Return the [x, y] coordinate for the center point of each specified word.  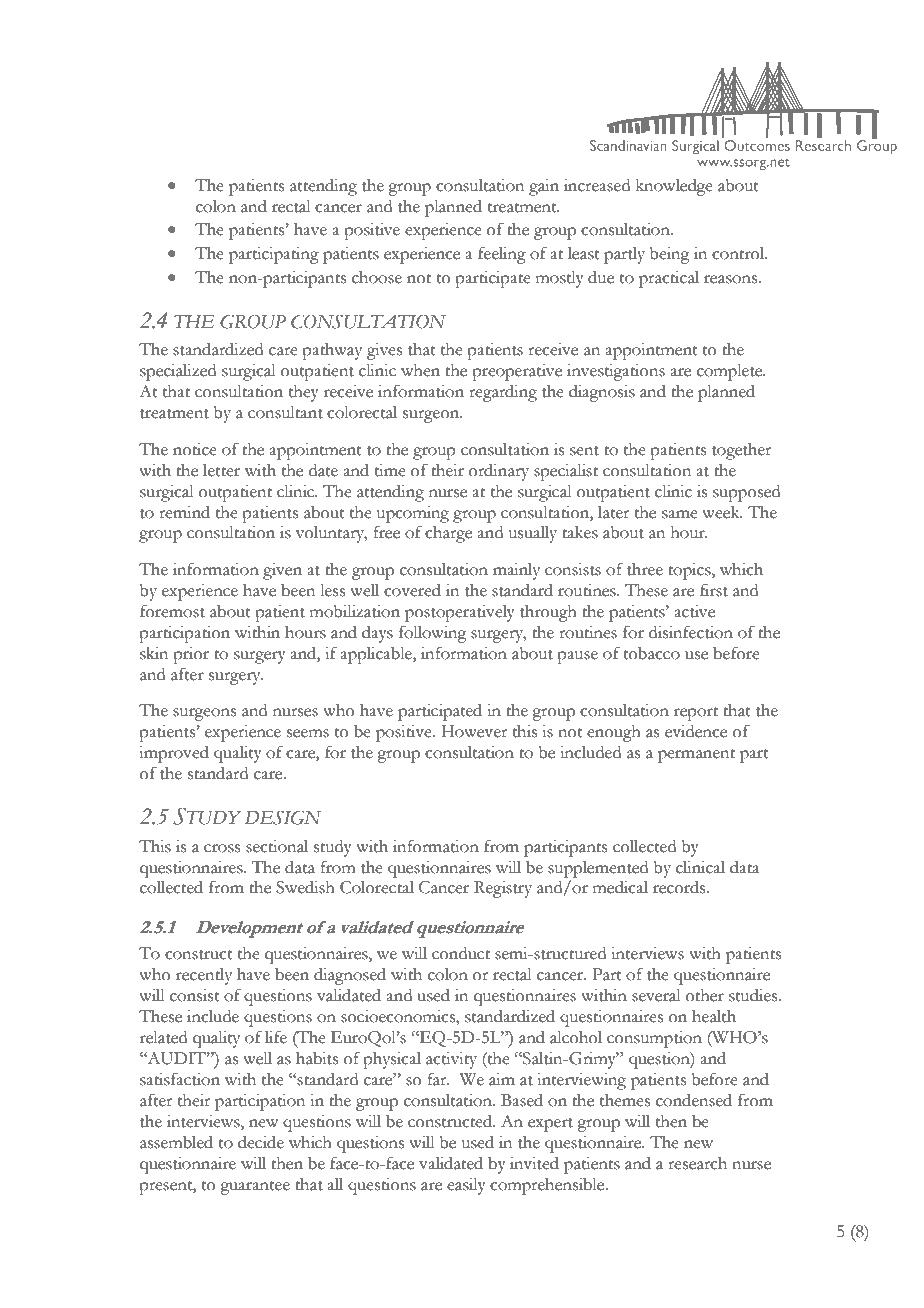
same [680, 514]
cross [222, 848]
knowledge [674, 187]
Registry [503, 889]
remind [184, 512]
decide [261, 1142]
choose [377, 277]
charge [448, 534]
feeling [502, 255]
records [680, 887]
